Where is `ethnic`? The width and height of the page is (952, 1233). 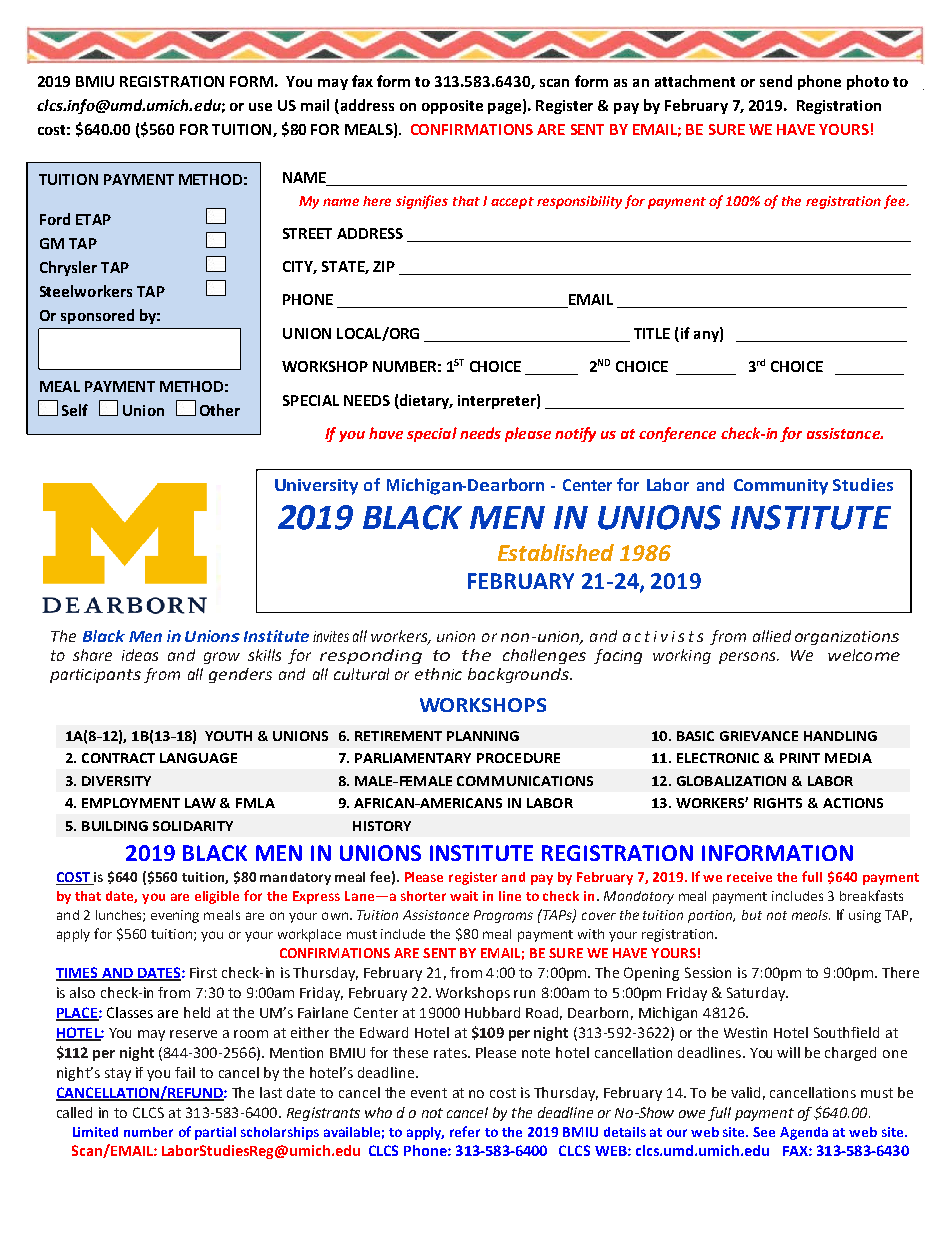
ethnic is located at coordinates (438, 674).
